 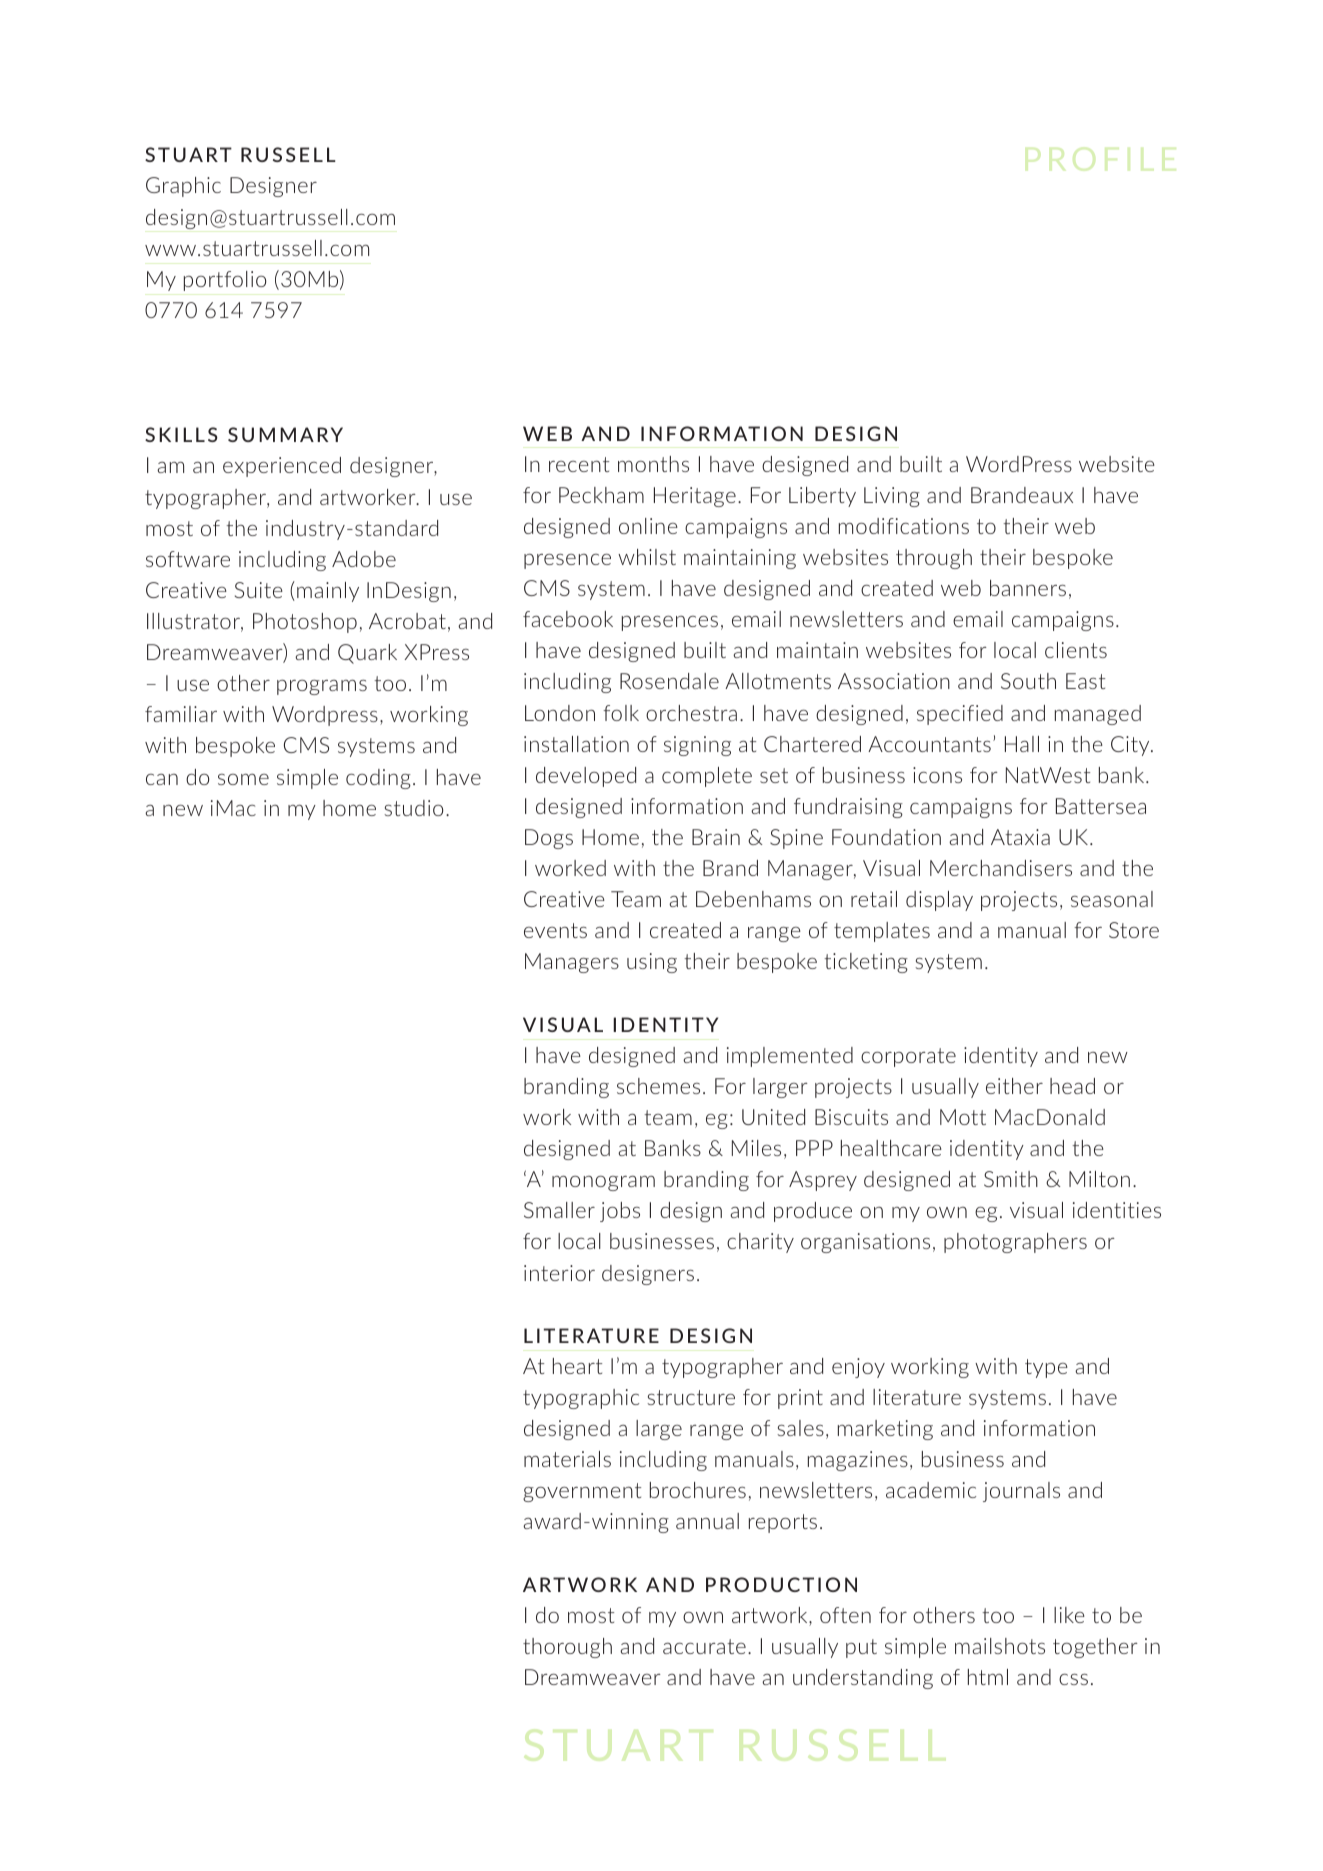 What do you see at coordinates (1014, 1086) in the screenshot?
I see `either` at bounding box center [1014, 1086].
